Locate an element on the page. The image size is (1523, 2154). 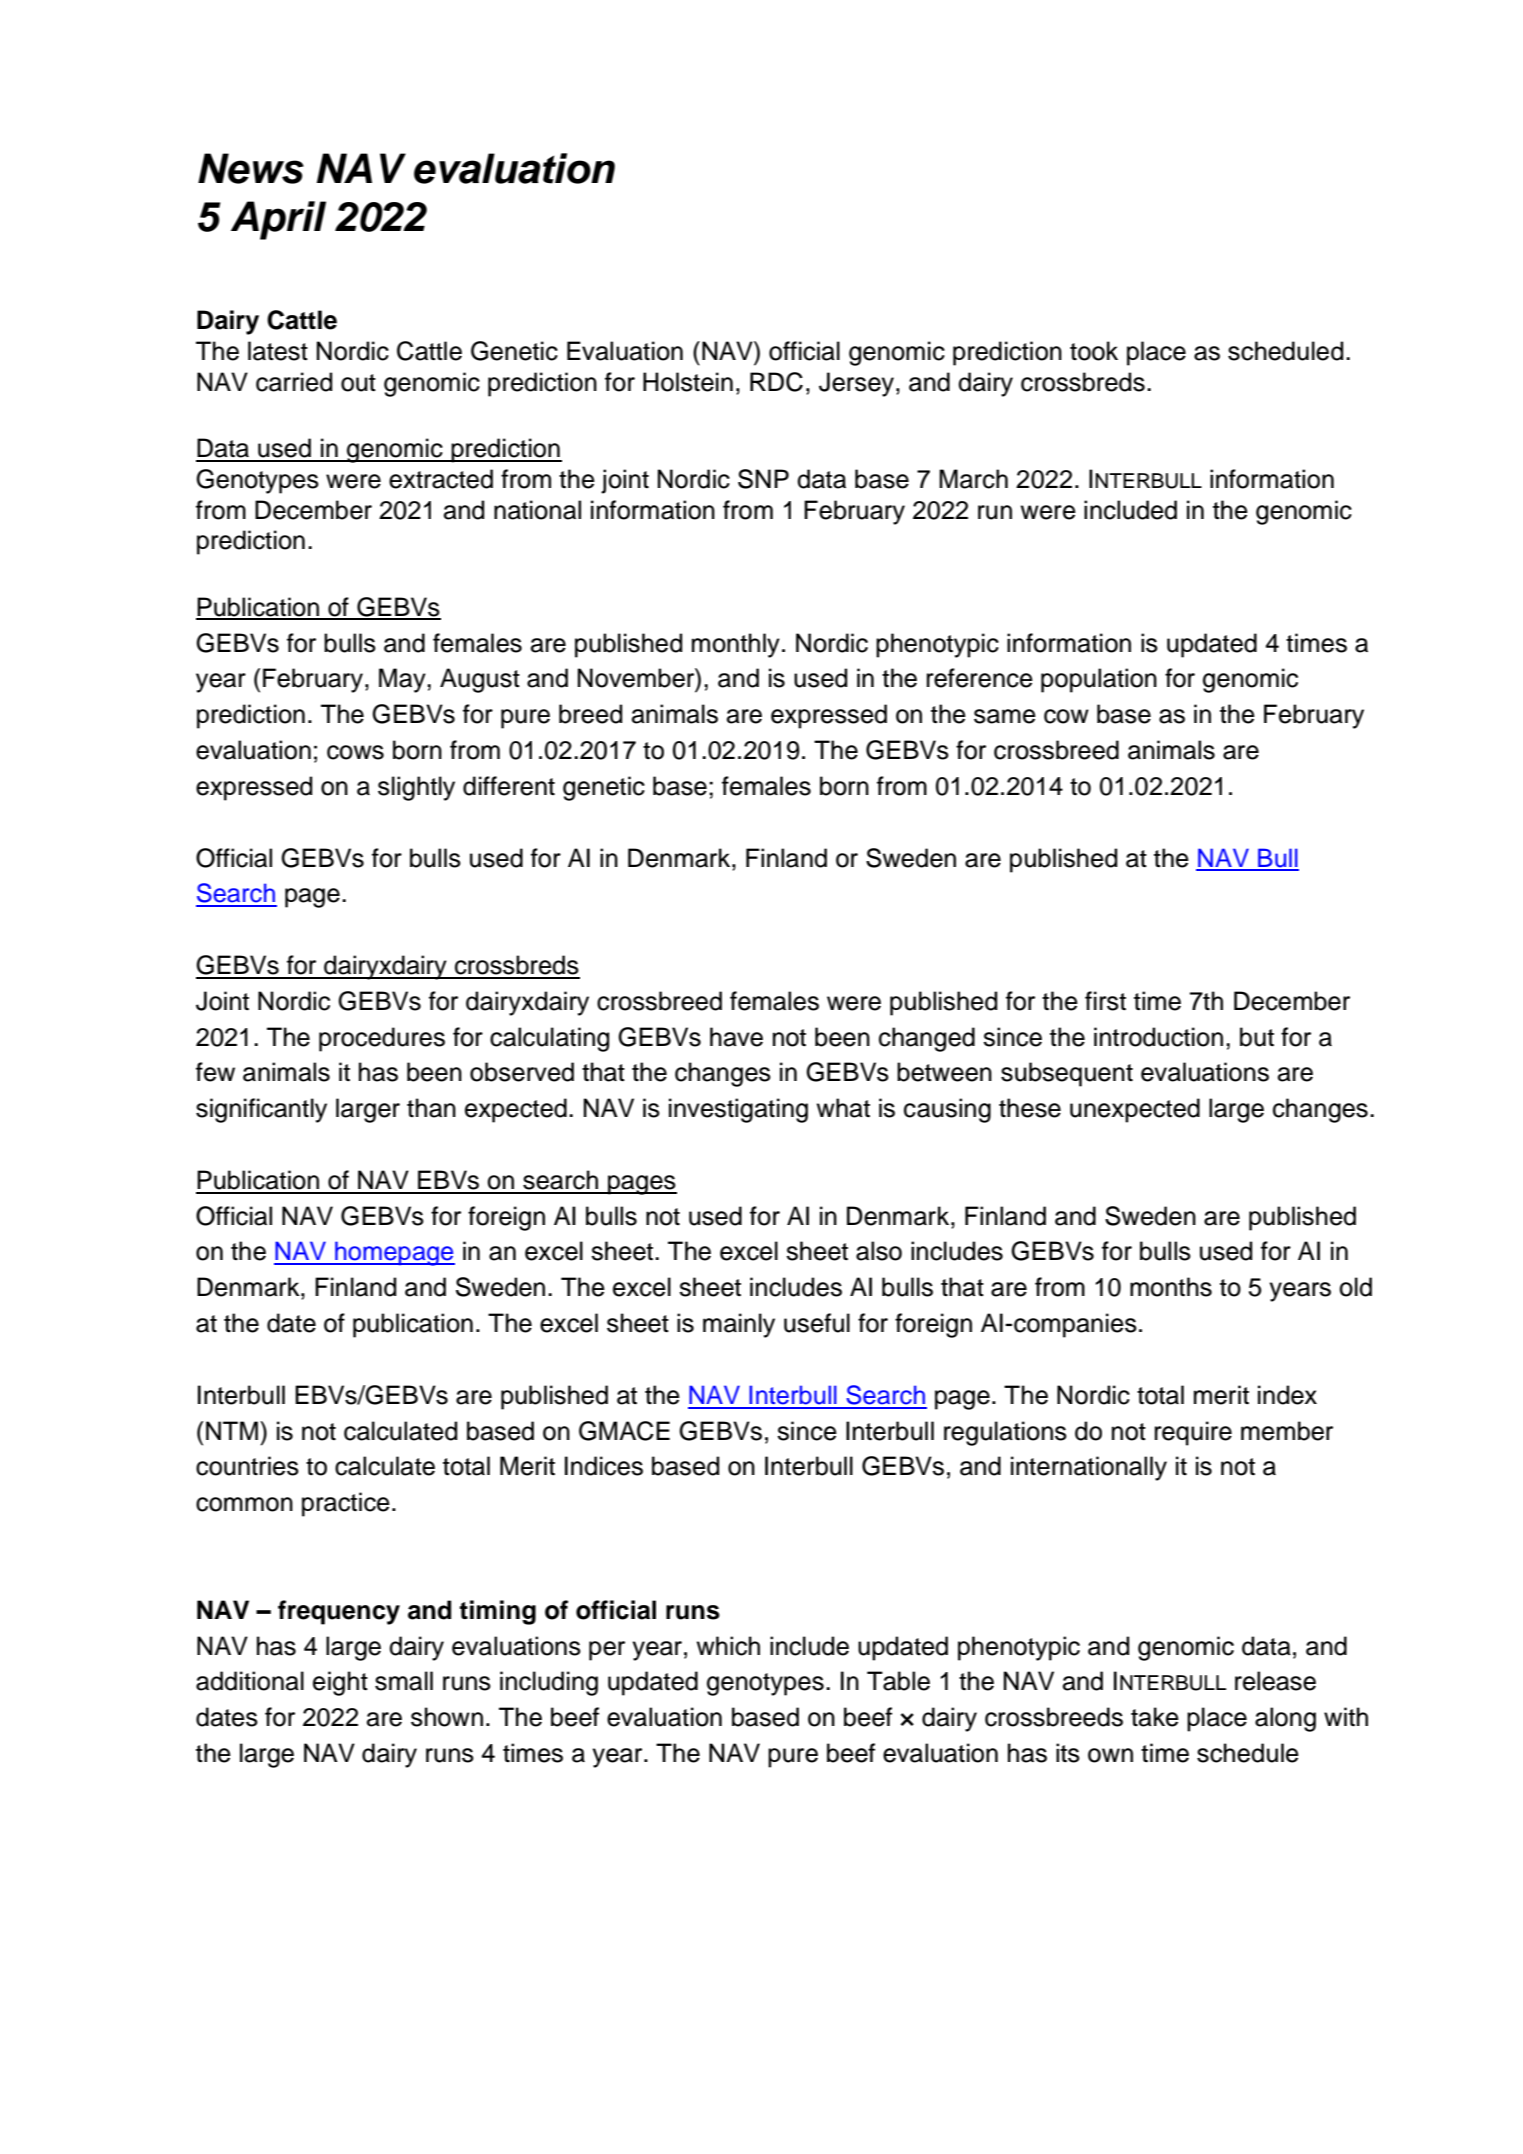
Jersey is located at coordinates (856, 384).
